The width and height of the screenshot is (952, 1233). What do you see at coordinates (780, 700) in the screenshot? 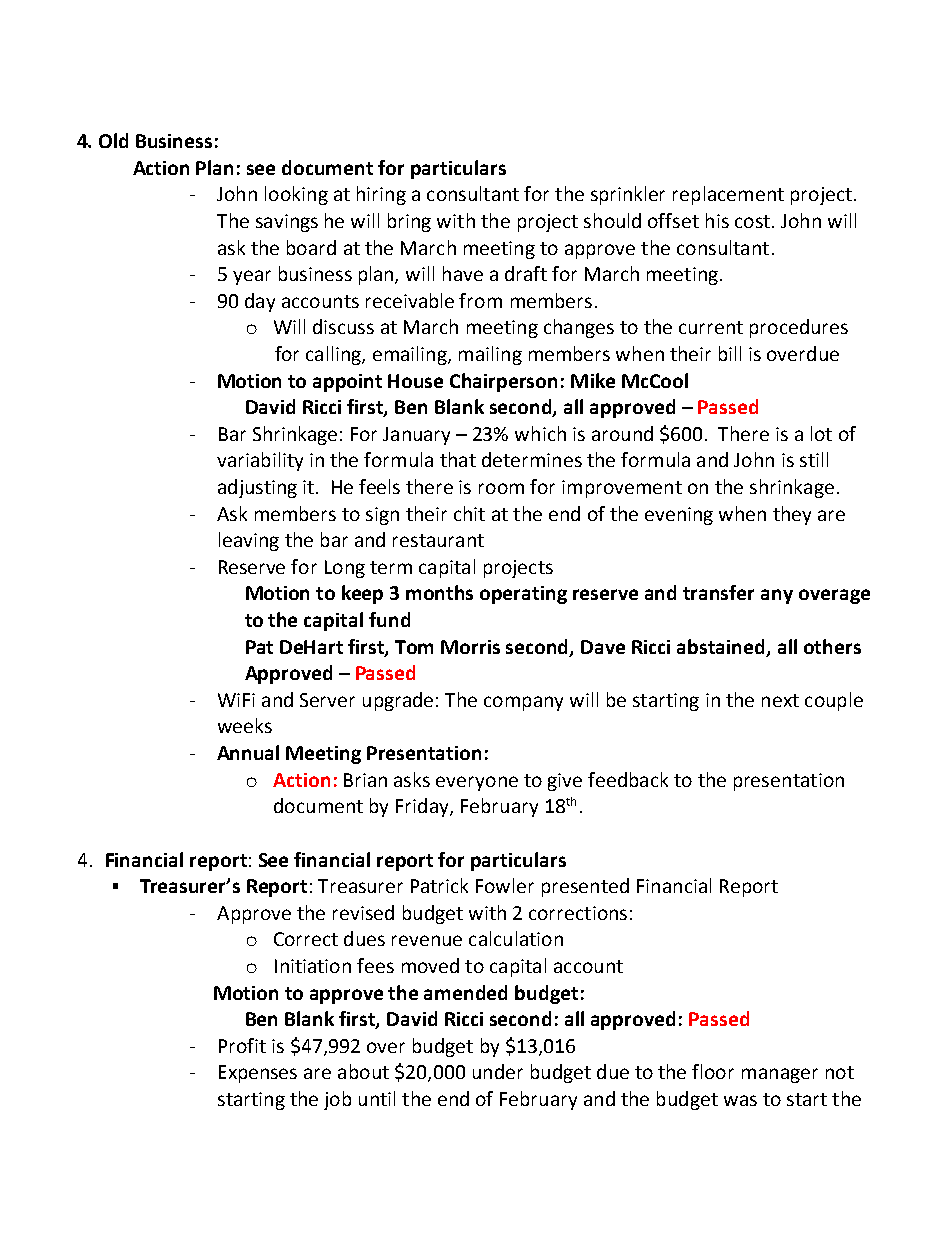
I see `next` at bounding box center [780, 700].
